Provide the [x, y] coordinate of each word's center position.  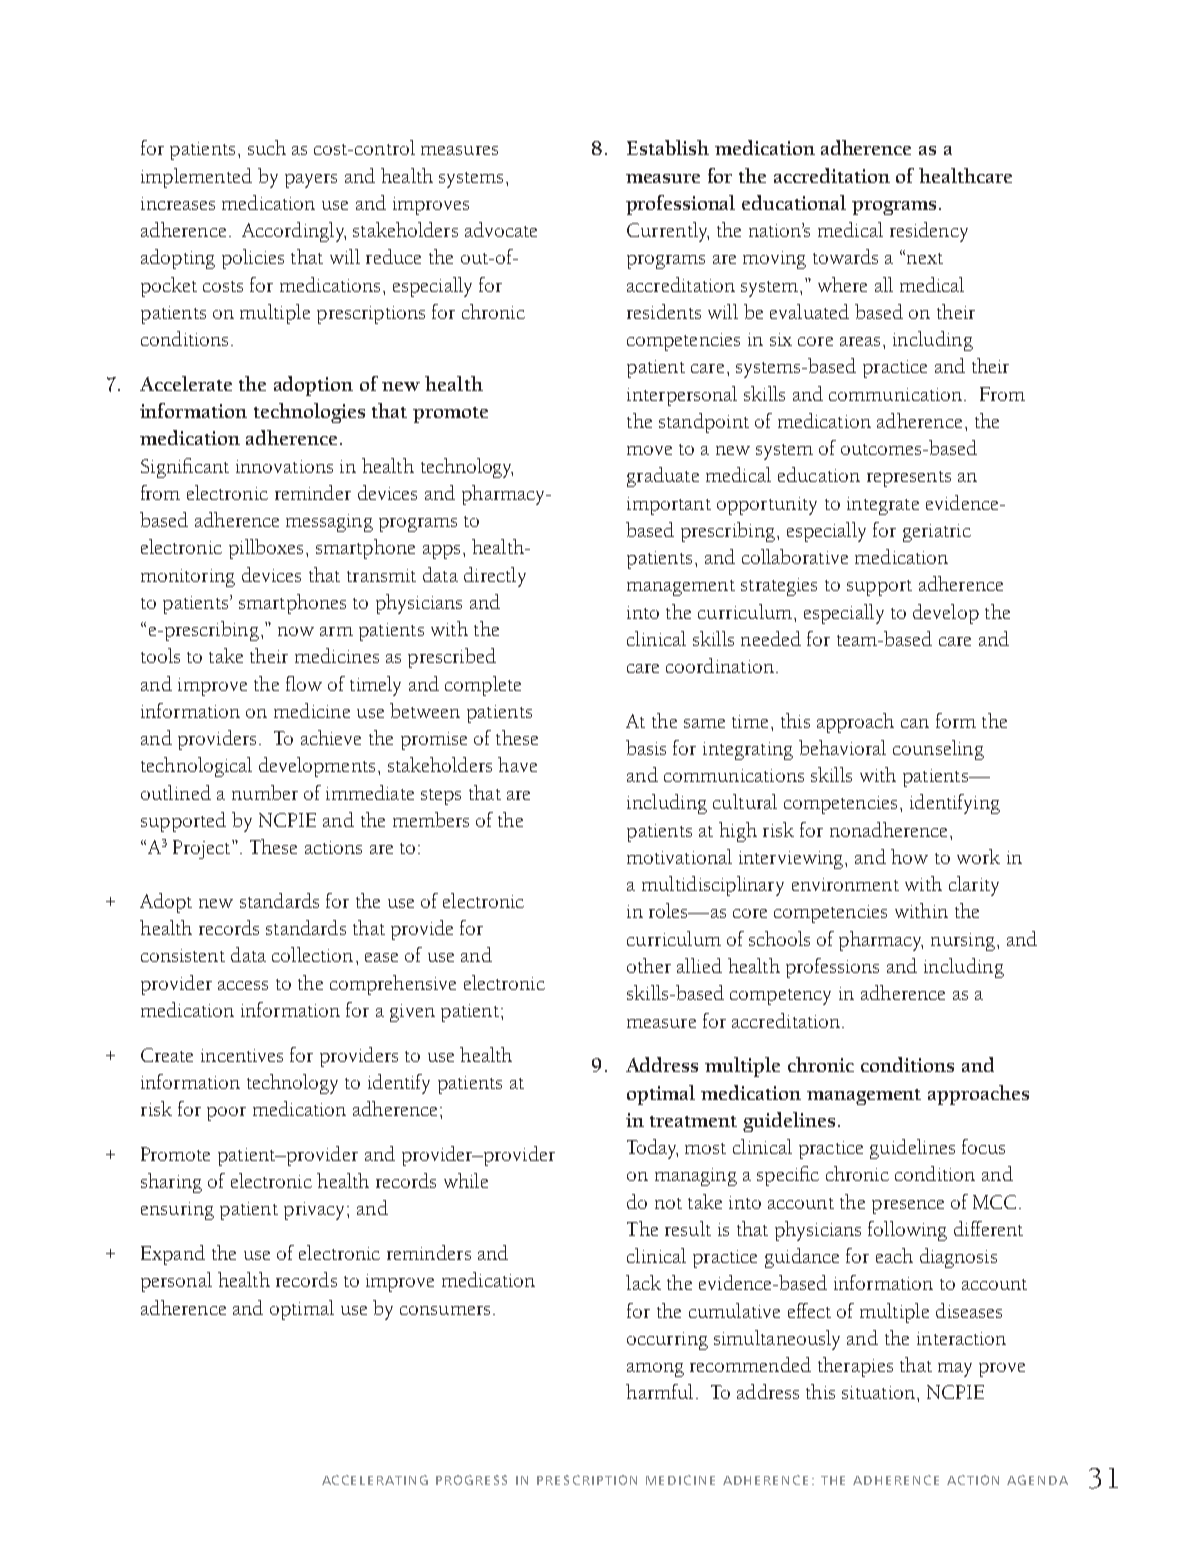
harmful [659, 1391]
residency [929, 232]
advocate [501, 229]
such [267, 147]
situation [878, 1392]
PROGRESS [471, 1480]
